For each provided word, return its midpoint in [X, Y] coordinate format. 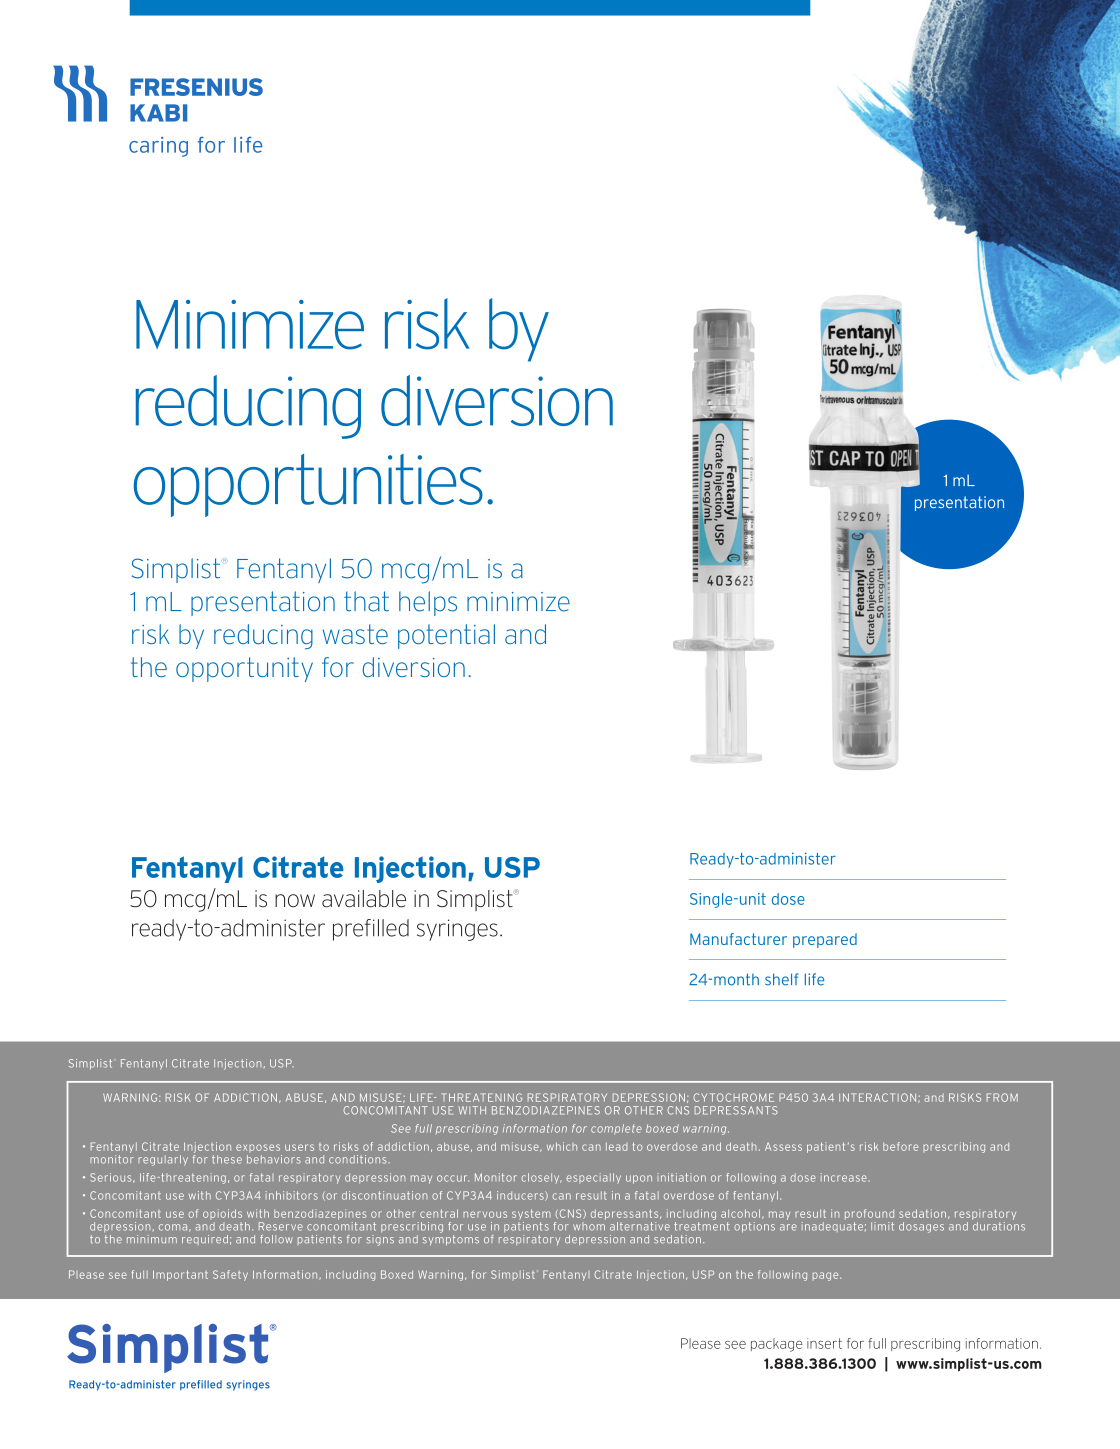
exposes [258, 1148]
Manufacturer [738, 939]
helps [428, 603]
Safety [230, 1275]
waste [355, 634]
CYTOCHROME [733, 1097]
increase [844, 1177]
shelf [781, 979]
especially [593, 1178]
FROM [1002, 1097]
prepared [825, 940]
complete [616, 1129]
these [227, 1159]
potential [446, 636]
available [364, 899]
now [295, 901]
